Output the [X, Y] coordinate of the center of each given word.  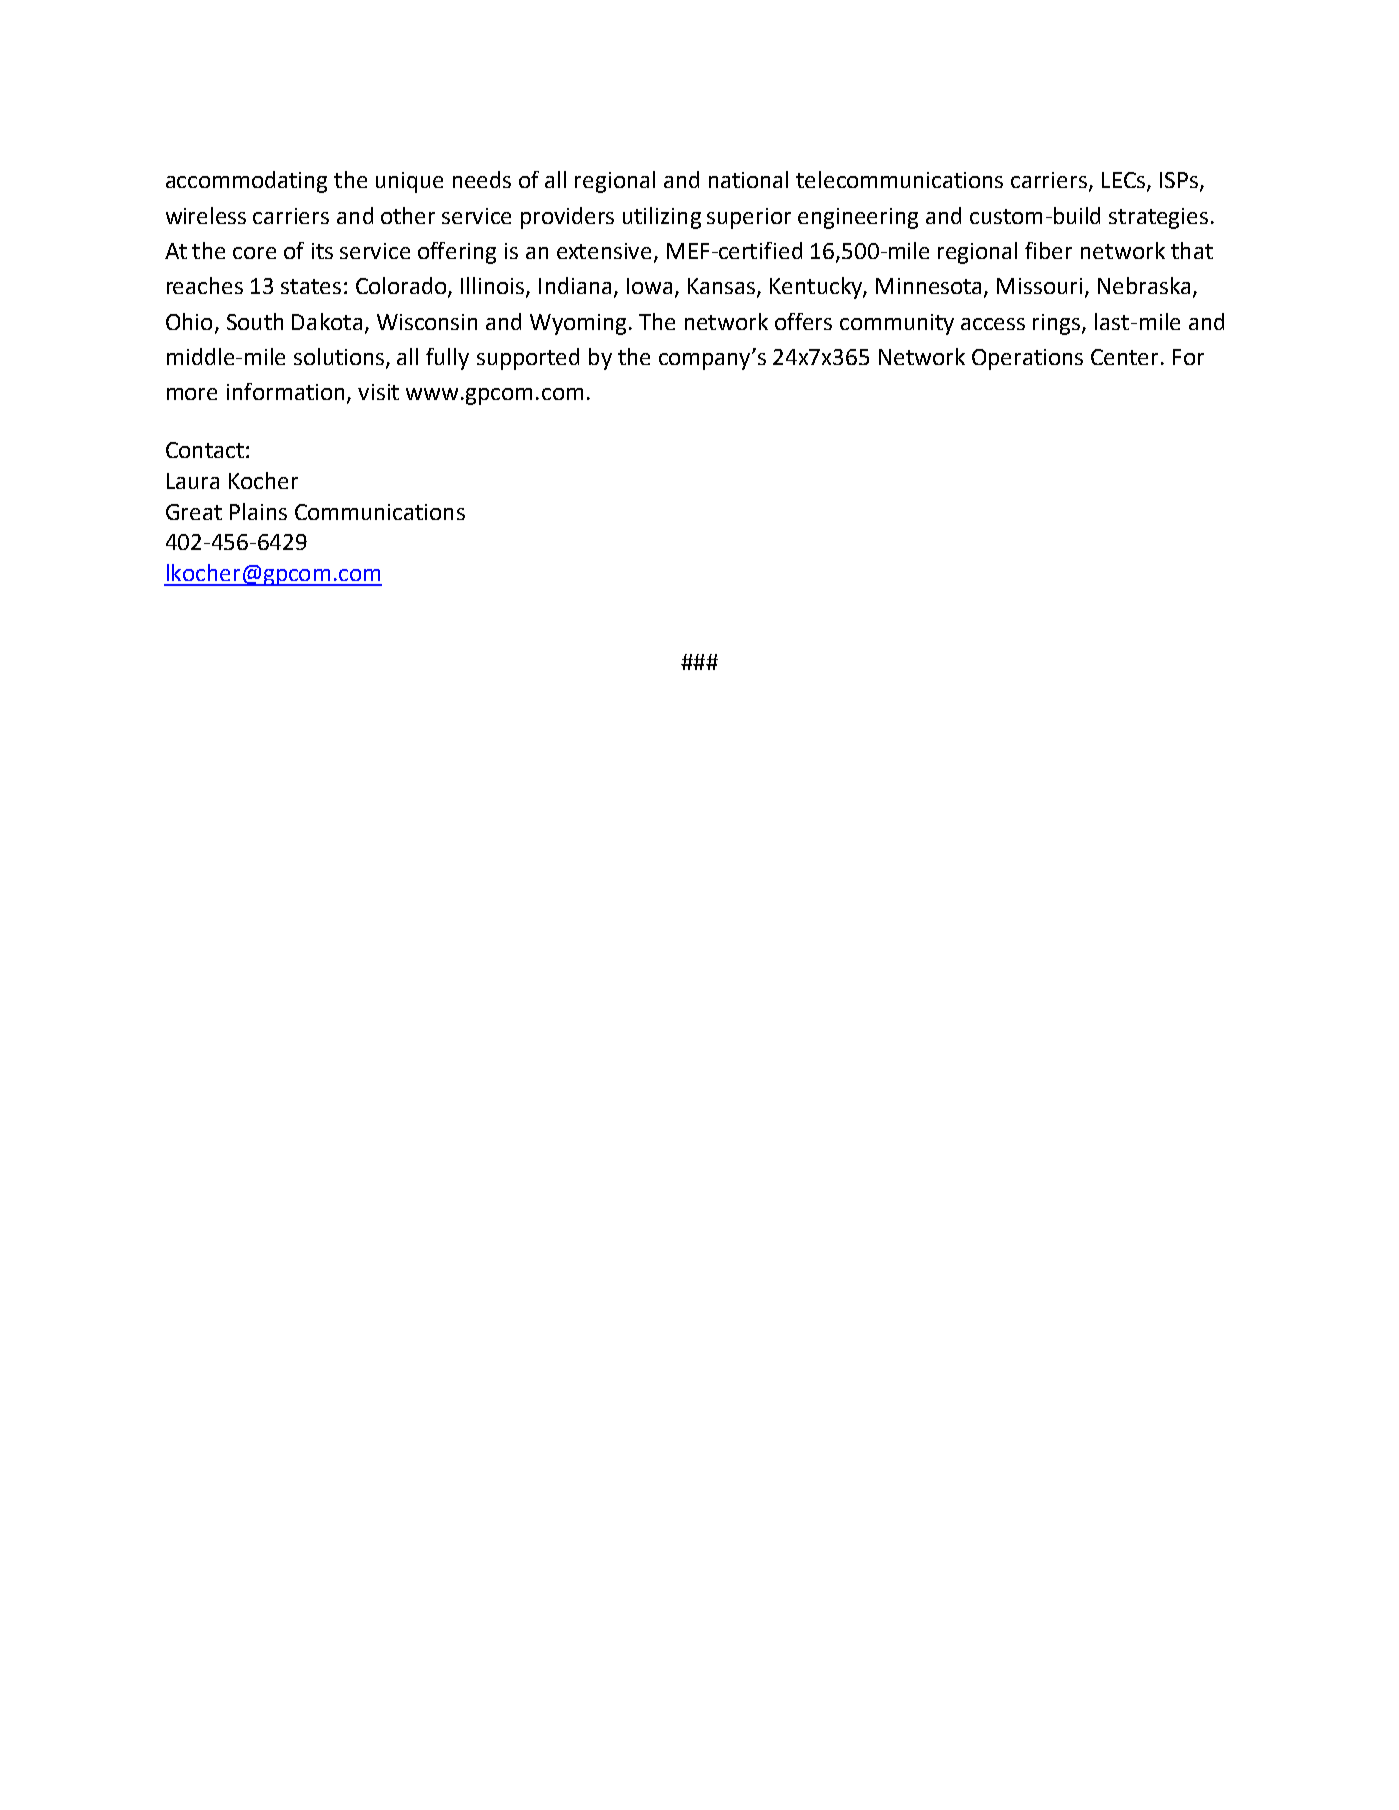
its [322, 251]
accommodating [246, 182]
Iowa [649, 286]
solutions [340, 357]
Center [1124, 357]
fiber [1048, 250]
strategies [1158, 218]
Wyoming [578, 324]
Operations [1027, 359]
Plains [258, 511]
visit [378, 392]
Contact [205, 450]
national [748, 179]
